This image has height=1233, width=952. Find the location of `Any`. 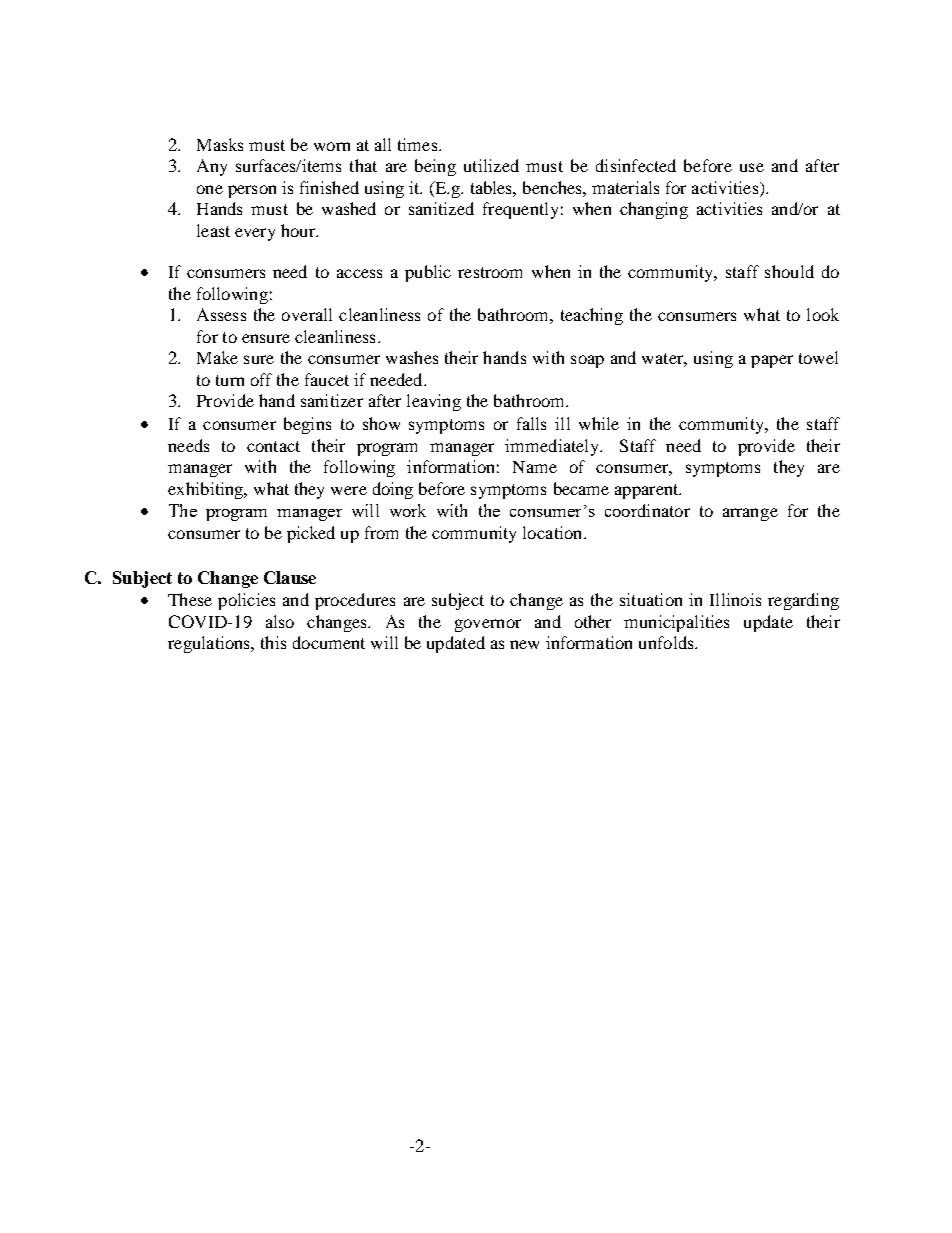

Any is located at coordinates (212, 167).
